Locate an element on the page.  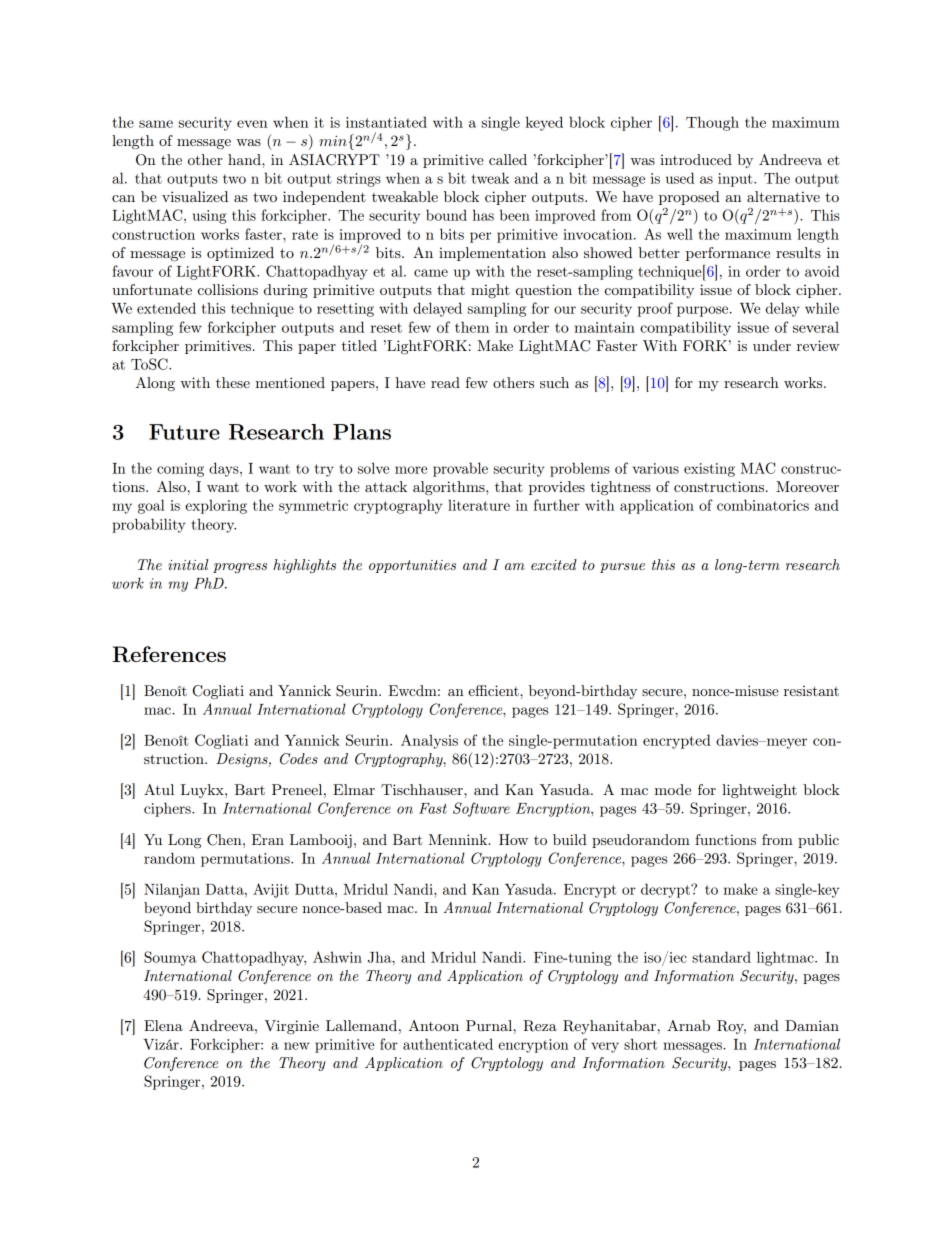
Future is located at coordinates (184, 432).
